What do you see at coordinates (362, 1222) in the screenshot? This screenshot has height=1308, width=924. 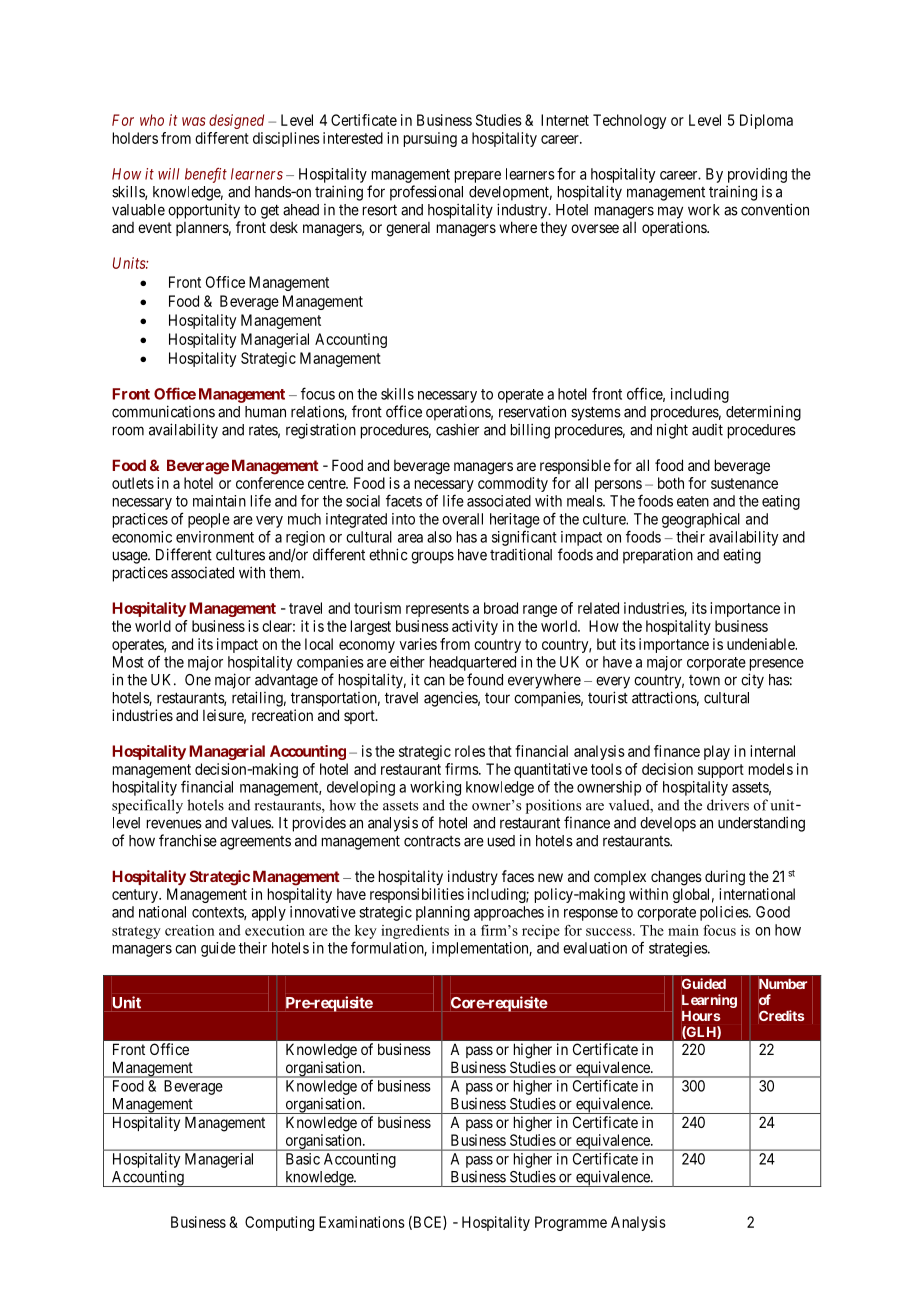 I see `Examinations` at bounding box center [362, 1222].
